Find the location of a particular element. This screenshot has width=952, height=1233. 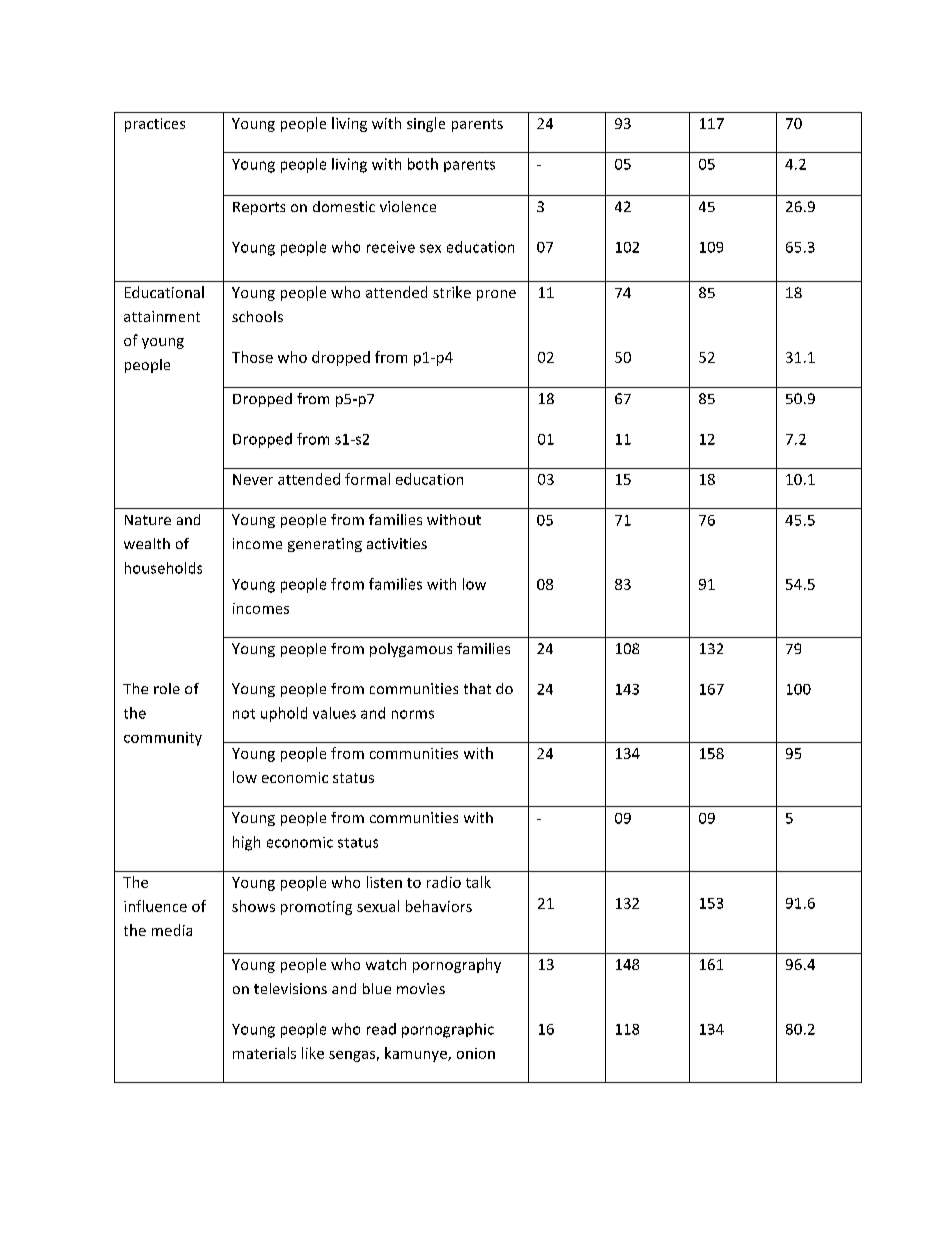

generating is located at coordinates (325, 545).
